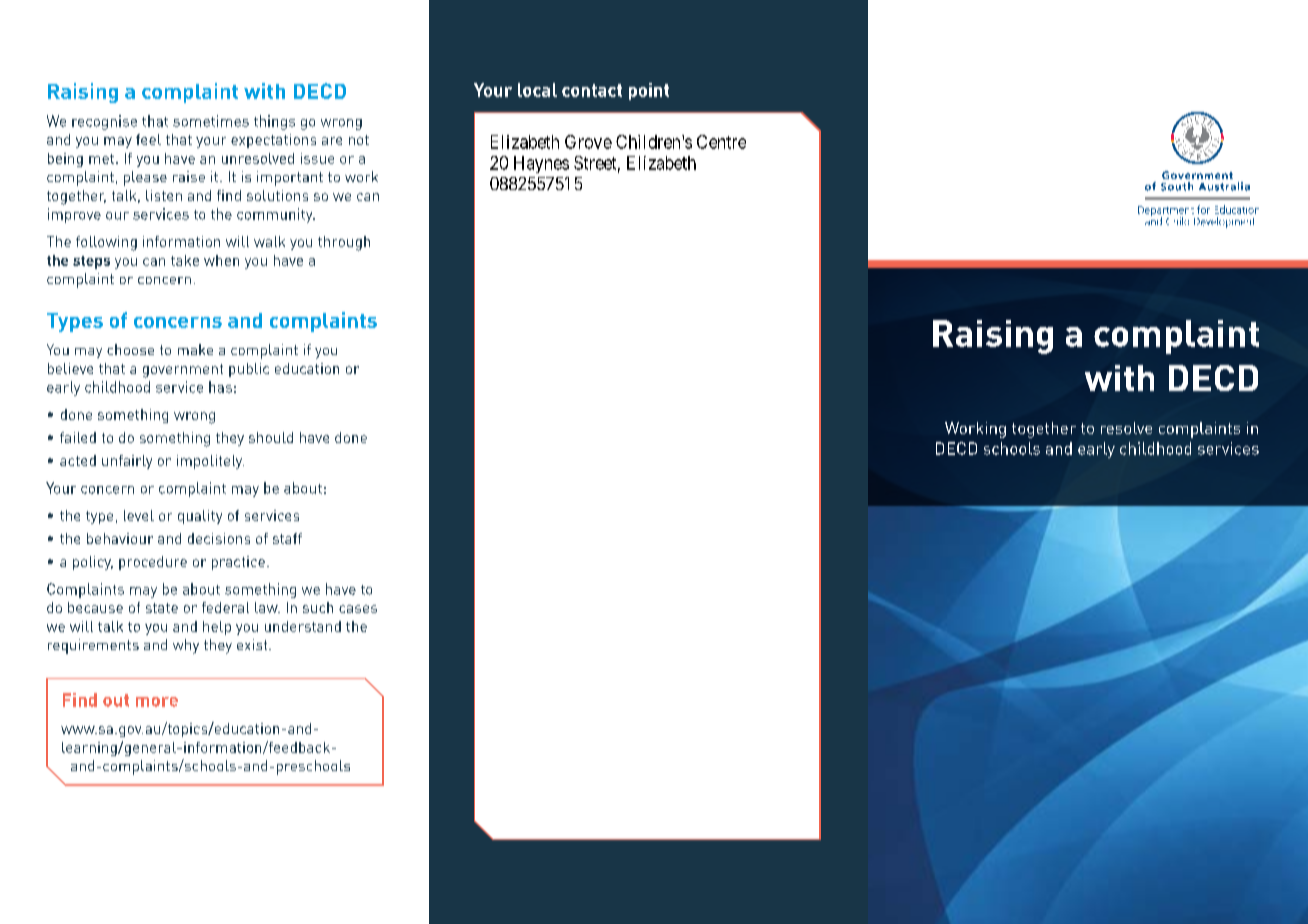 This screenshot has width=1308, height=924. I want to click on recognise, so click(104, 122).
